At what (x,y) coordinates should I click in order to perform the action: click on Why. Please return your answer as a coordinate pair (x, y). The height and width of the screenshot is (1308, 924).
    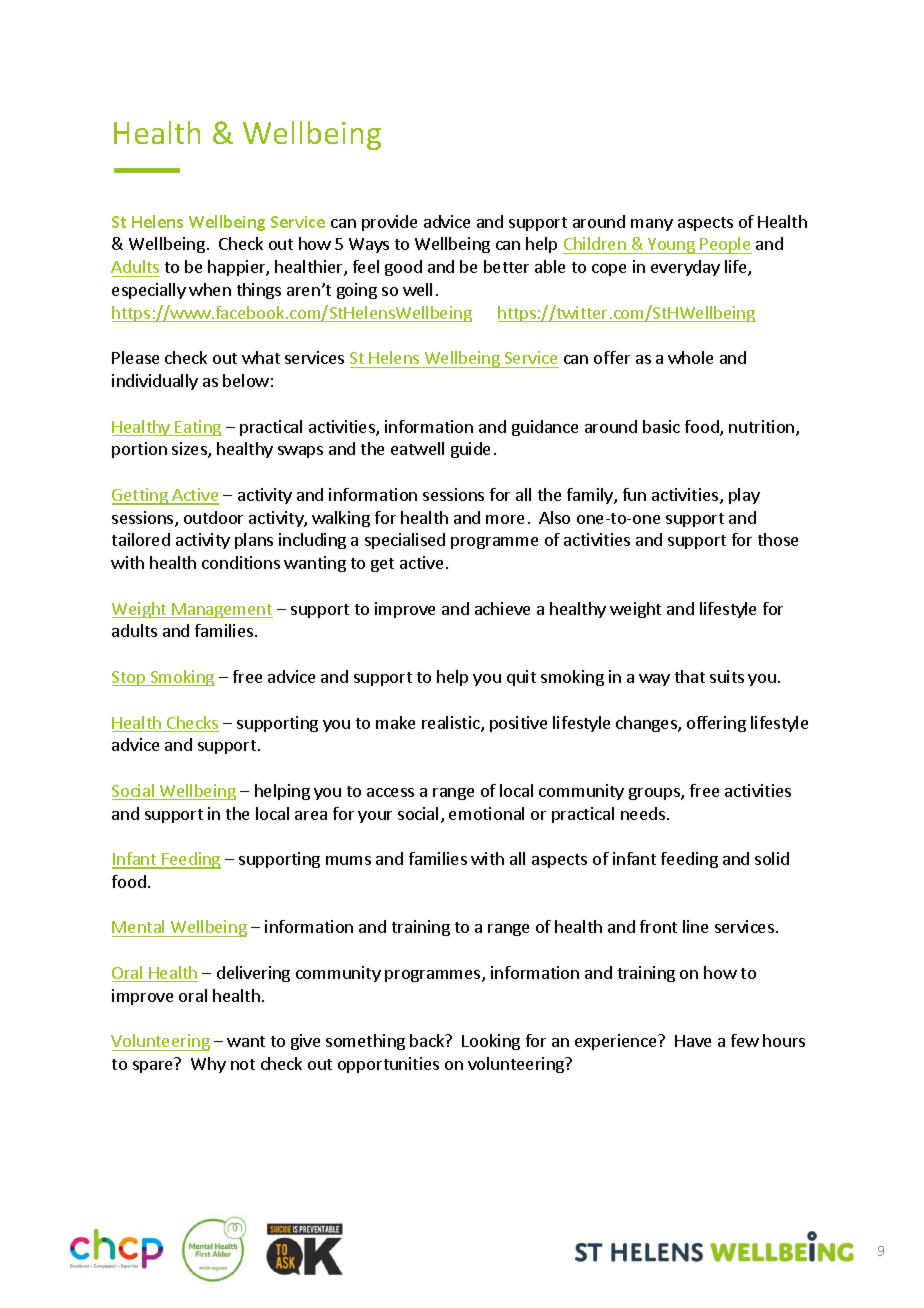
    Looking at the image, I should click on (208, 1065).
